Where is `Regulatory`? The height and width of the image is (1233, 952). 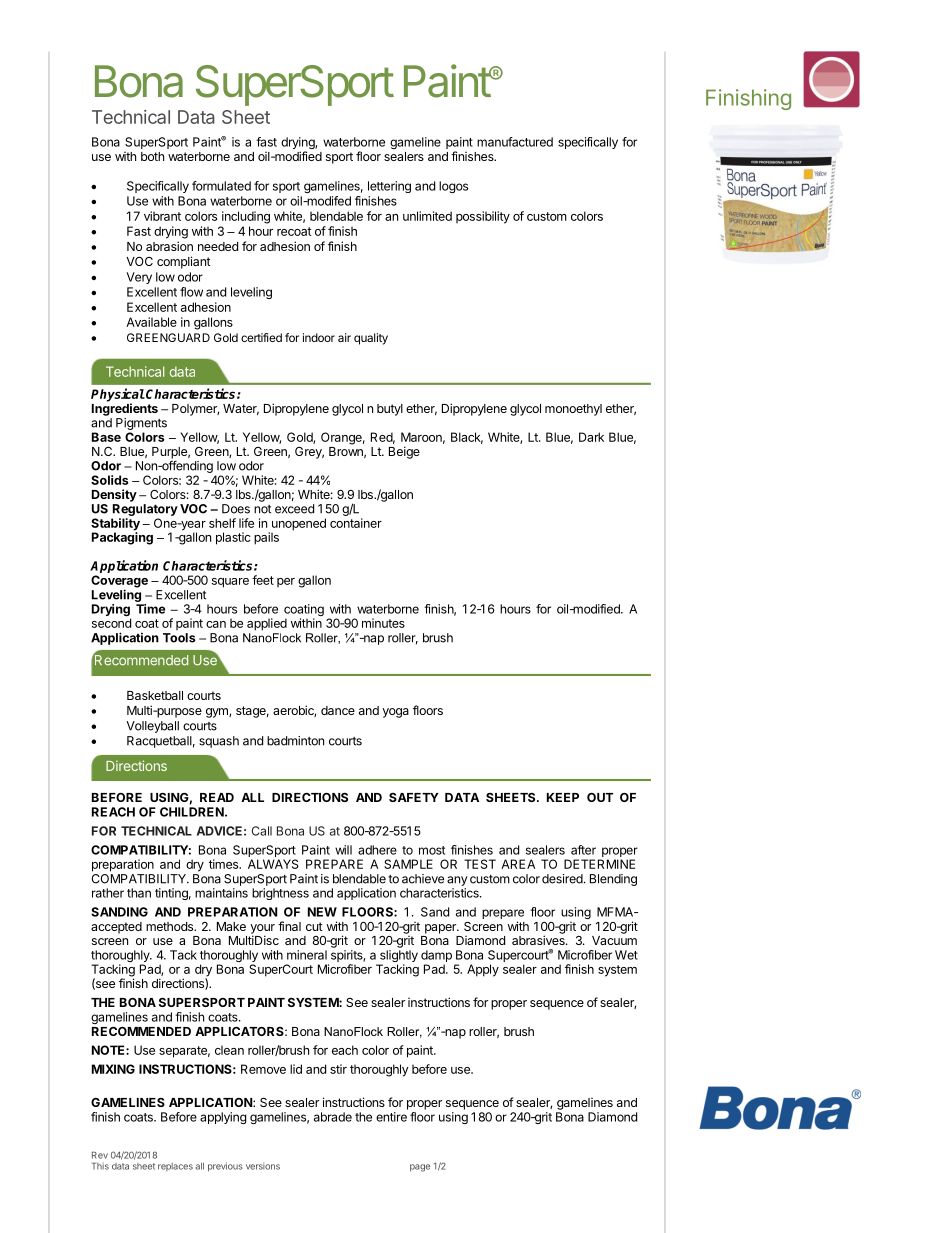
Regulatory is located at coordinates (145, 510).
